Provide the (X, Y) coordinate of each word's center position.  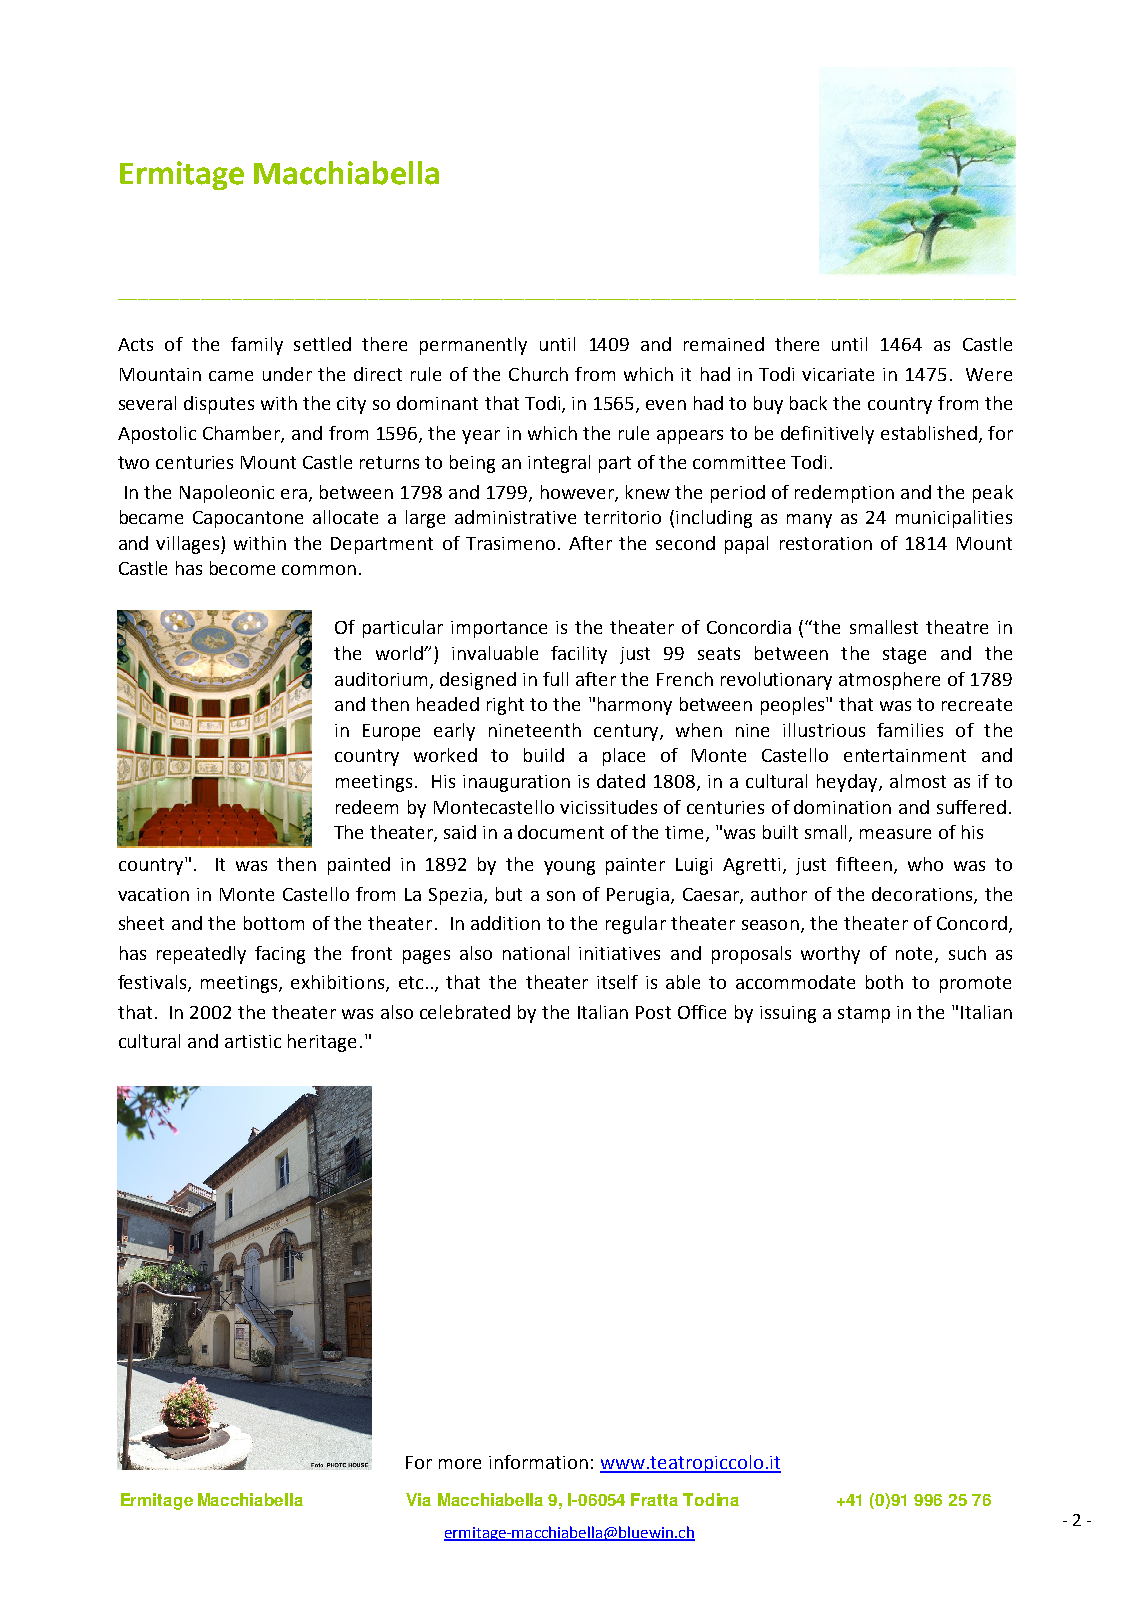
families (910, 730)
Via (418, 1499)
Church (538, 374)
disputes (219, 405)
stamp (864, 1014)
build (544, 755)
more (460, 1464)
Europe (391, 732)
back (808, 403)
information (538, 1462)
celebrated (465, 1012)
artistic (253, 1041)
